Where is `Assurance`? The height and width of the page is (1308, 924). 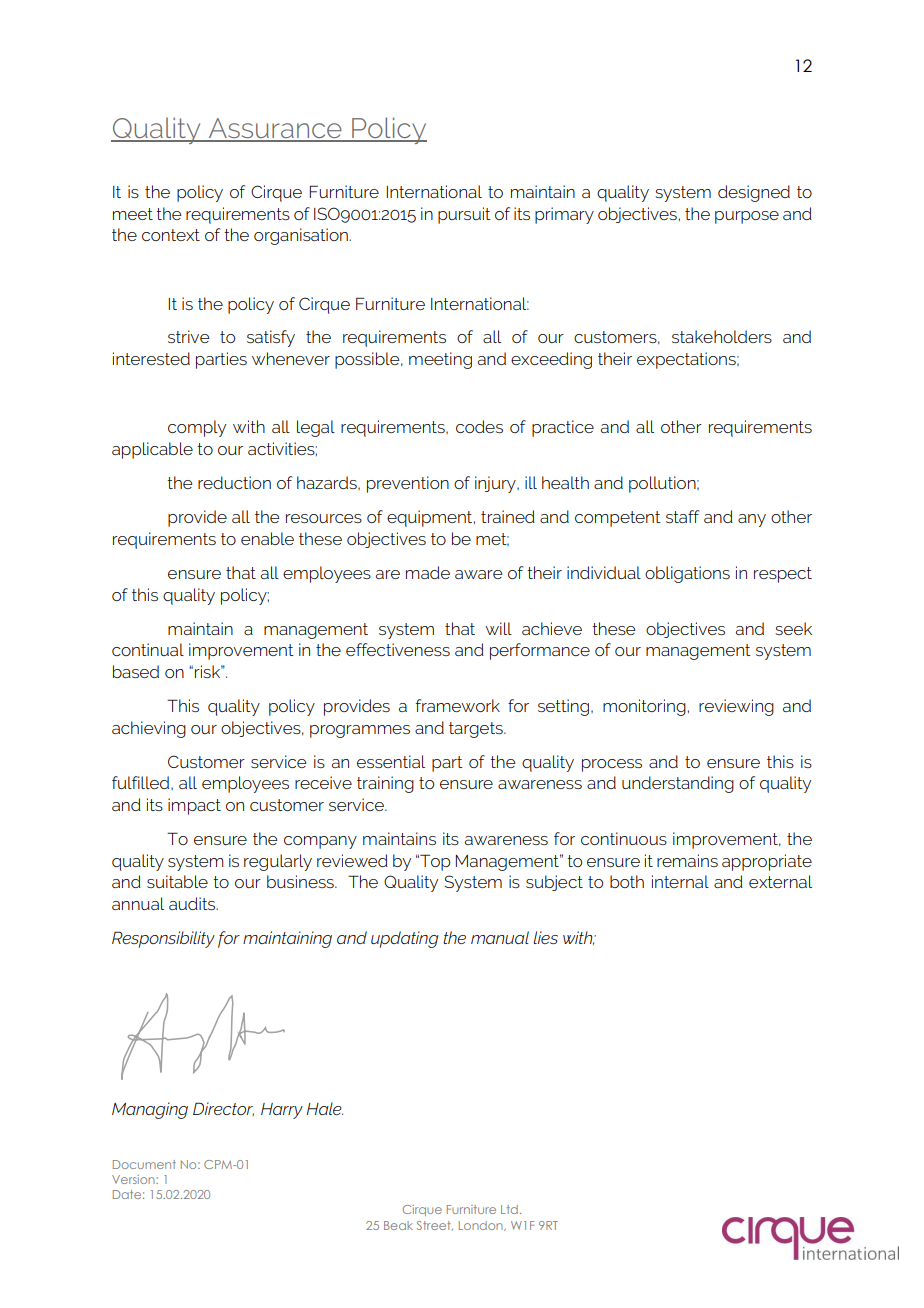
Assurance is located at coordinates (275, 129).
